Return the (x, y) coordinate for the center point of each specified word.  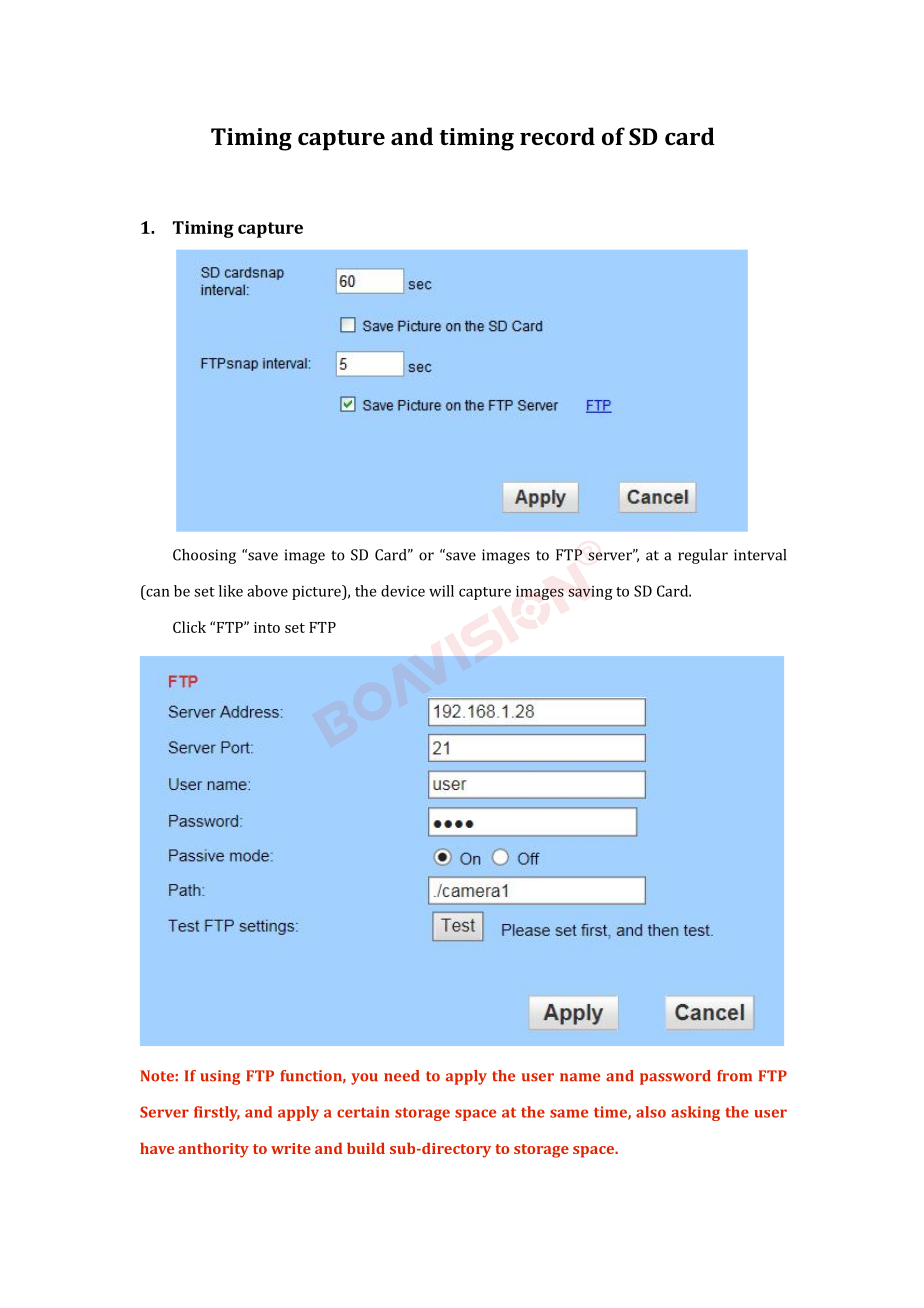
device (403, 591)
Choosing (204, 556)
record (557, 136)
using (220, 1077)
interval (760, 555)
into (267, 627)
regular (703, 556)
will (441, 591)
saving (590, 593)
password (675, 1077)
